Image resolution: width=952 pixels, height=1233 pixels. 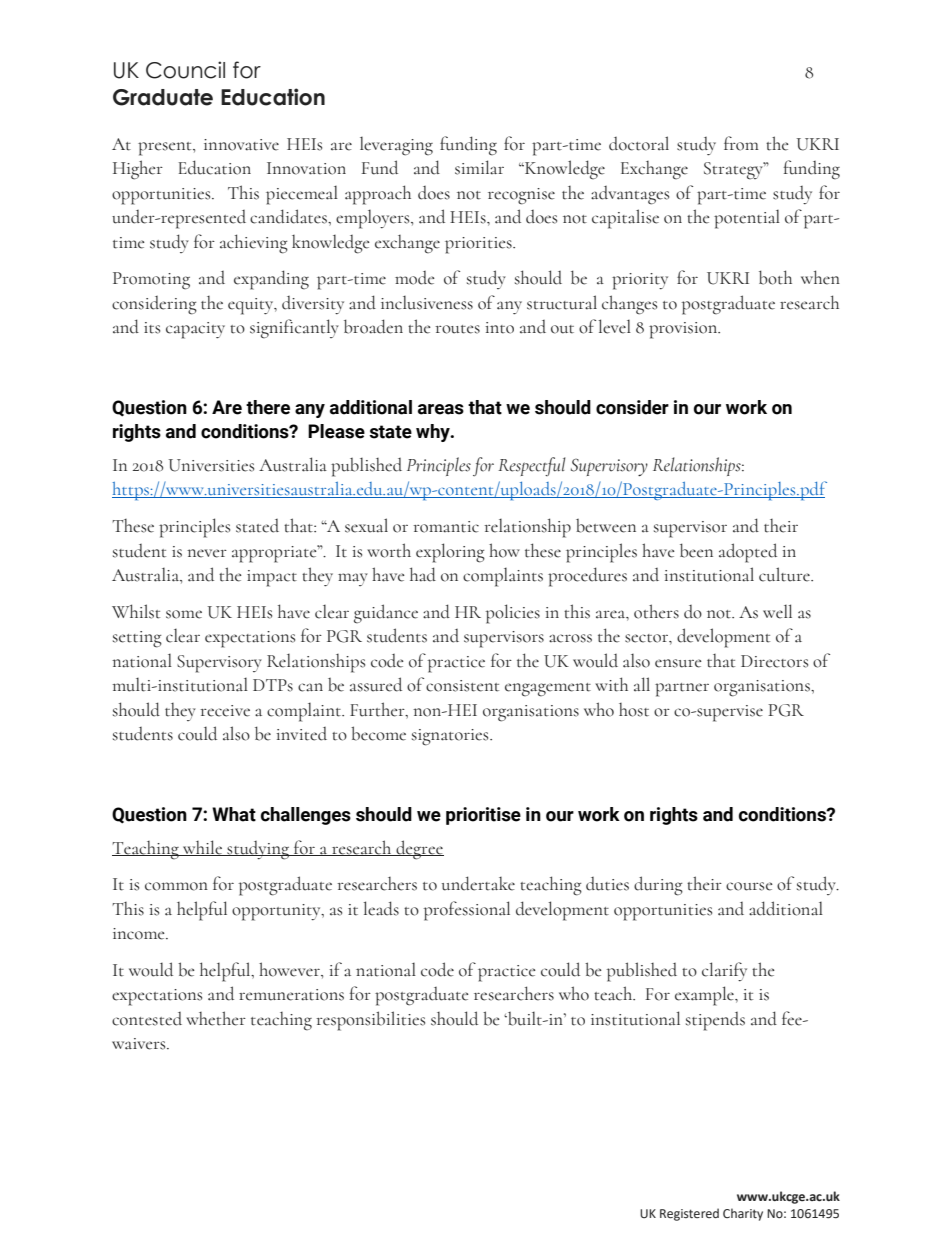 What do you see at coordinates (741, 143) in the screenshot?
I see `from` at bounding box center [741, 143].
